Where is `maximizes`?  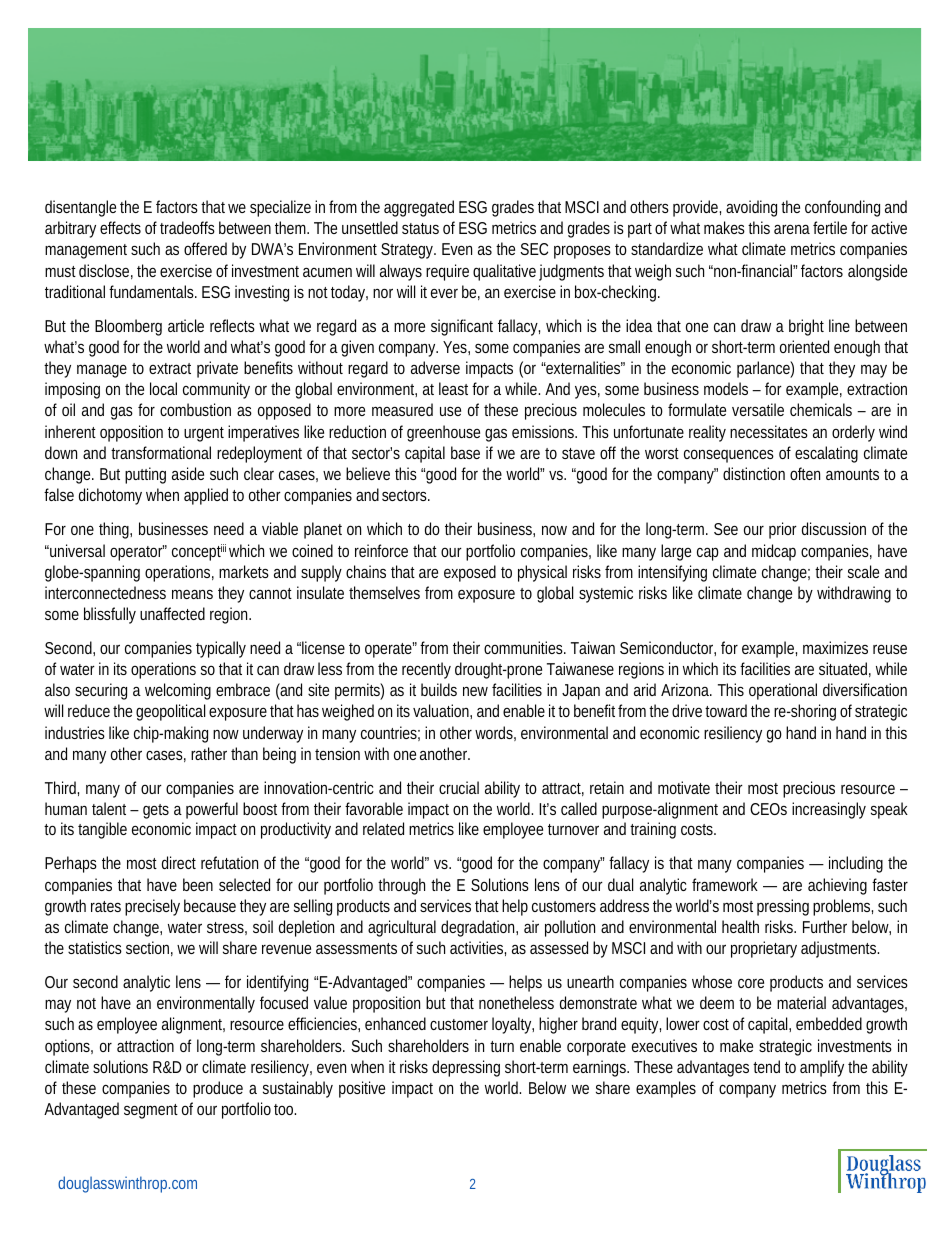
maximizes is located at coordinates (835, 647).
